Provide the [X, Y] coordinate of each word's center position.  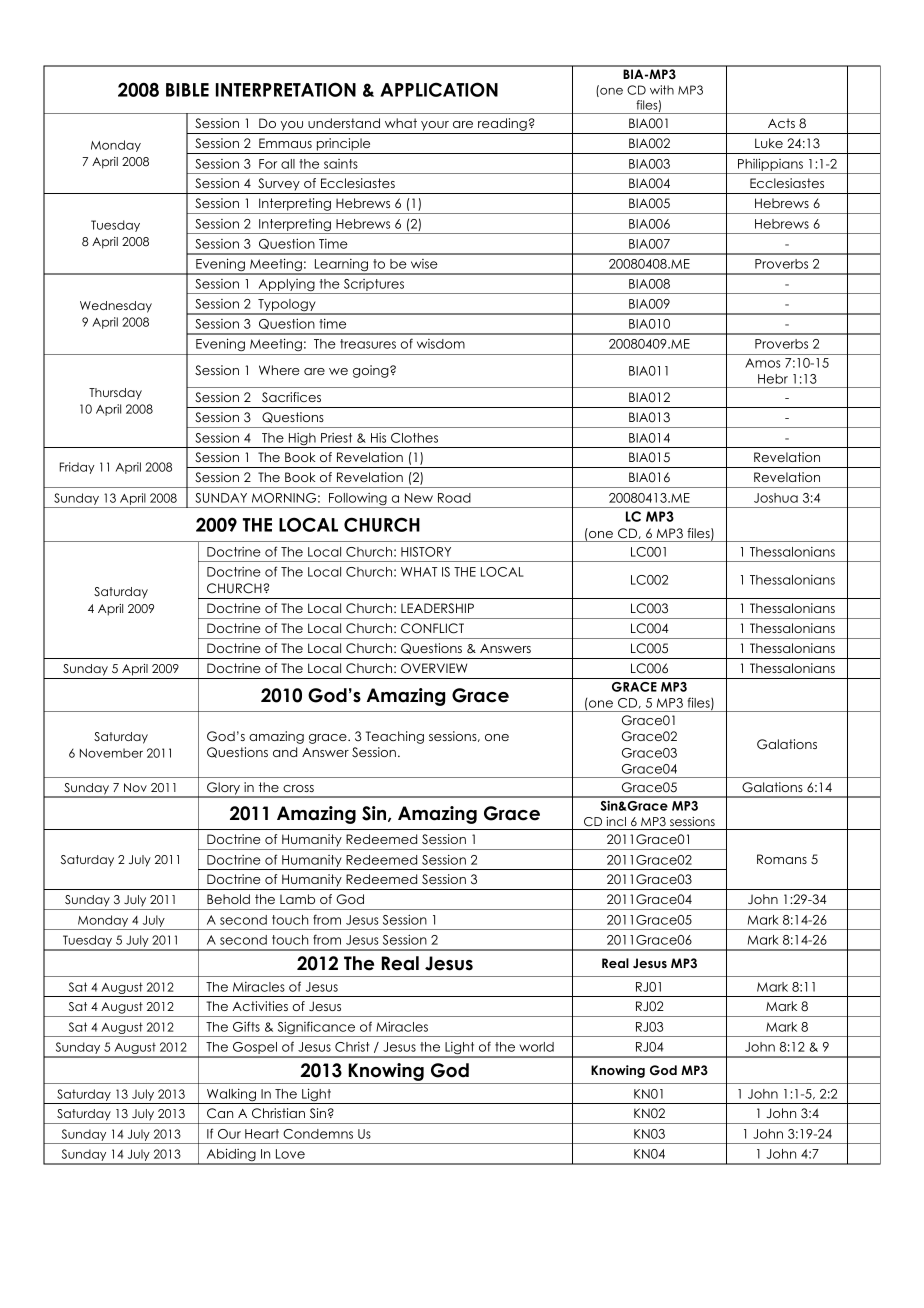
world [536, 1047]
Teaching [395, 737]
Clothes [414, 438]
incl [616, 821]
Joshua [776, 498]
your [435, 126]
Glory [224, 789]
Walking [231, 1096]
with [662, 90]
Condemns [318, 1134]
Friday [77, 468]
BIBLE [187, 90]
